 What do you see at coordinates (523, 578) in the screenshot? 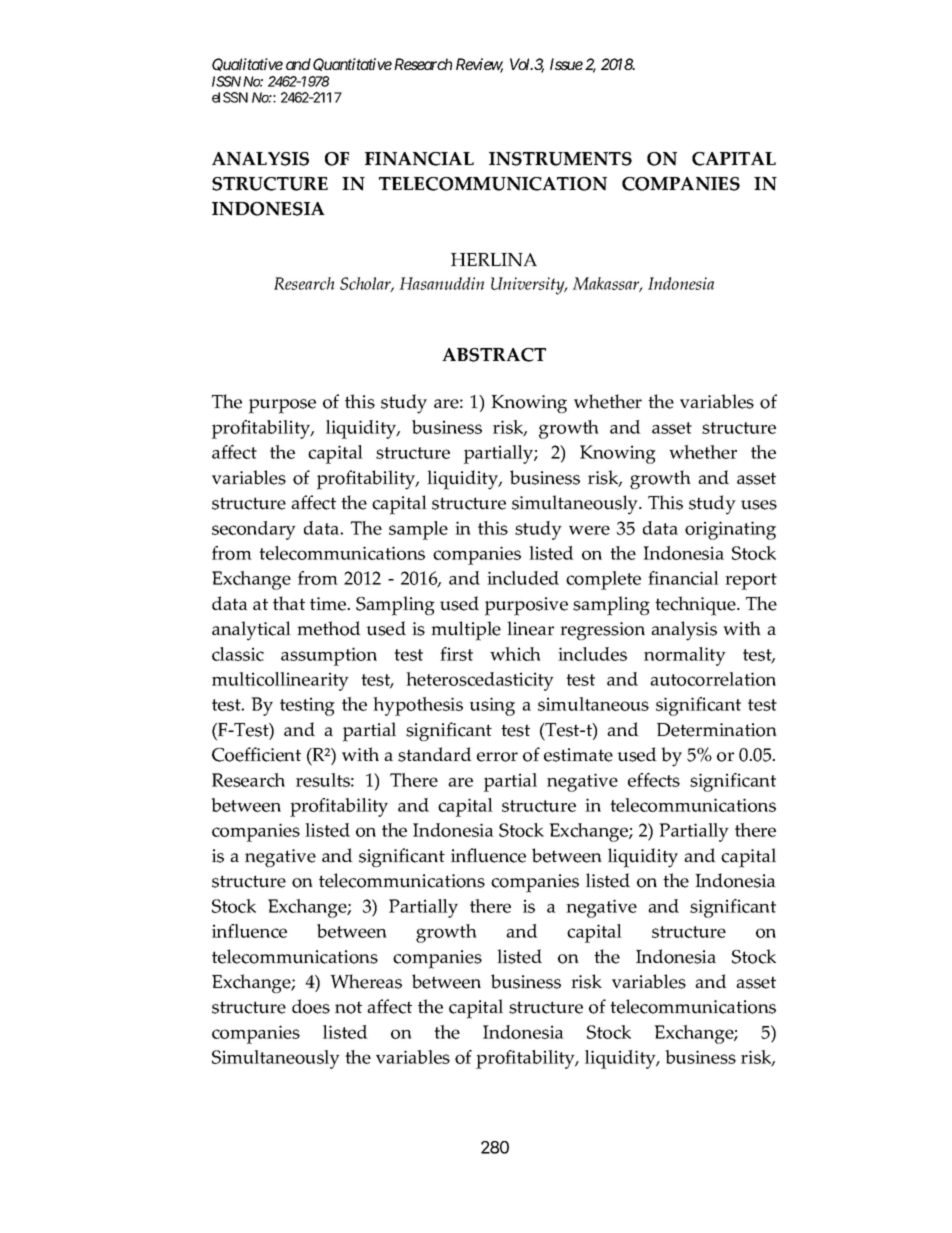
I see `included` at bounding box center [523, 578].
